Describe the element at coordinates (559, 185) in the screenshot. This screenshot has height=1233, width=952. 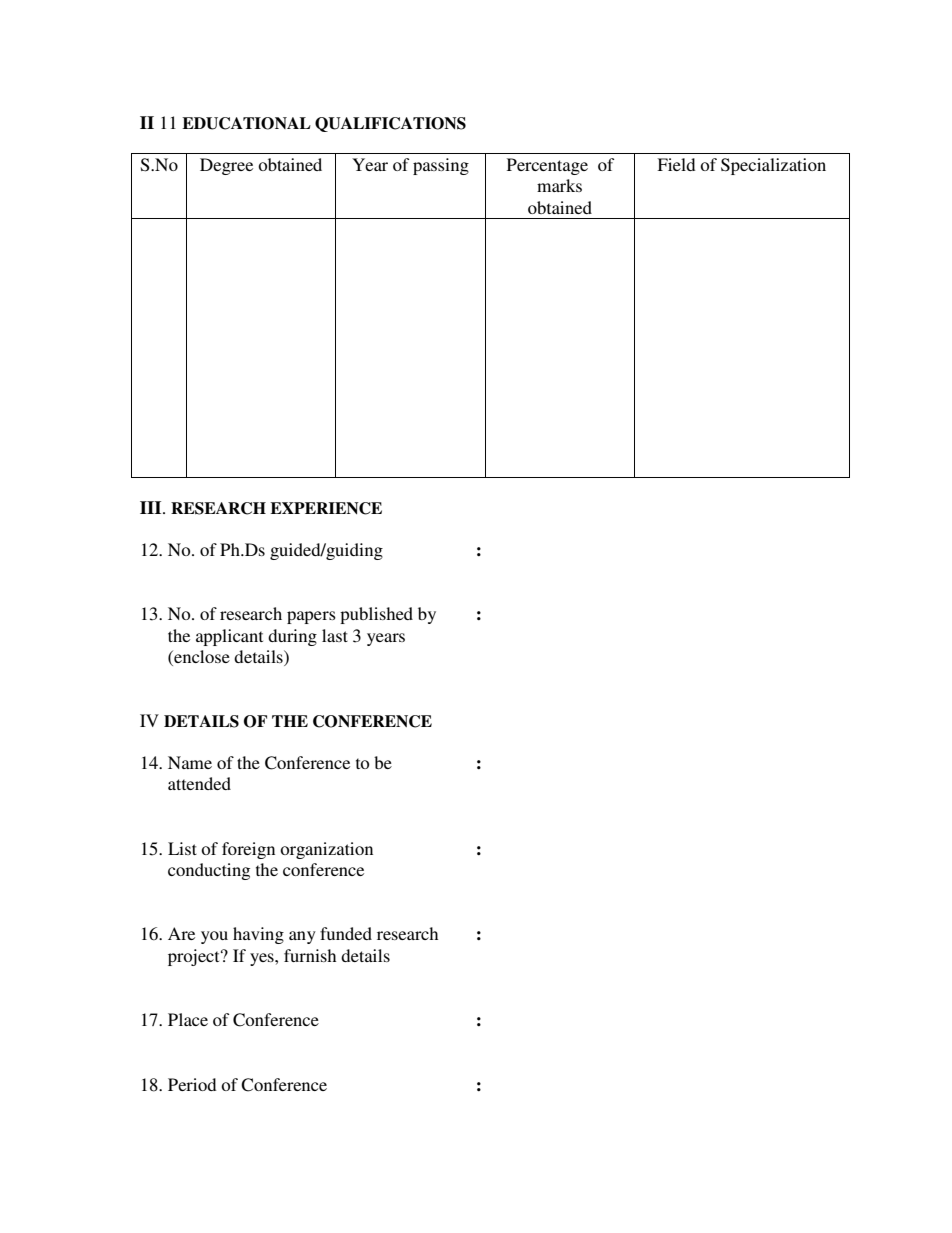
I see `marks` at that location.
